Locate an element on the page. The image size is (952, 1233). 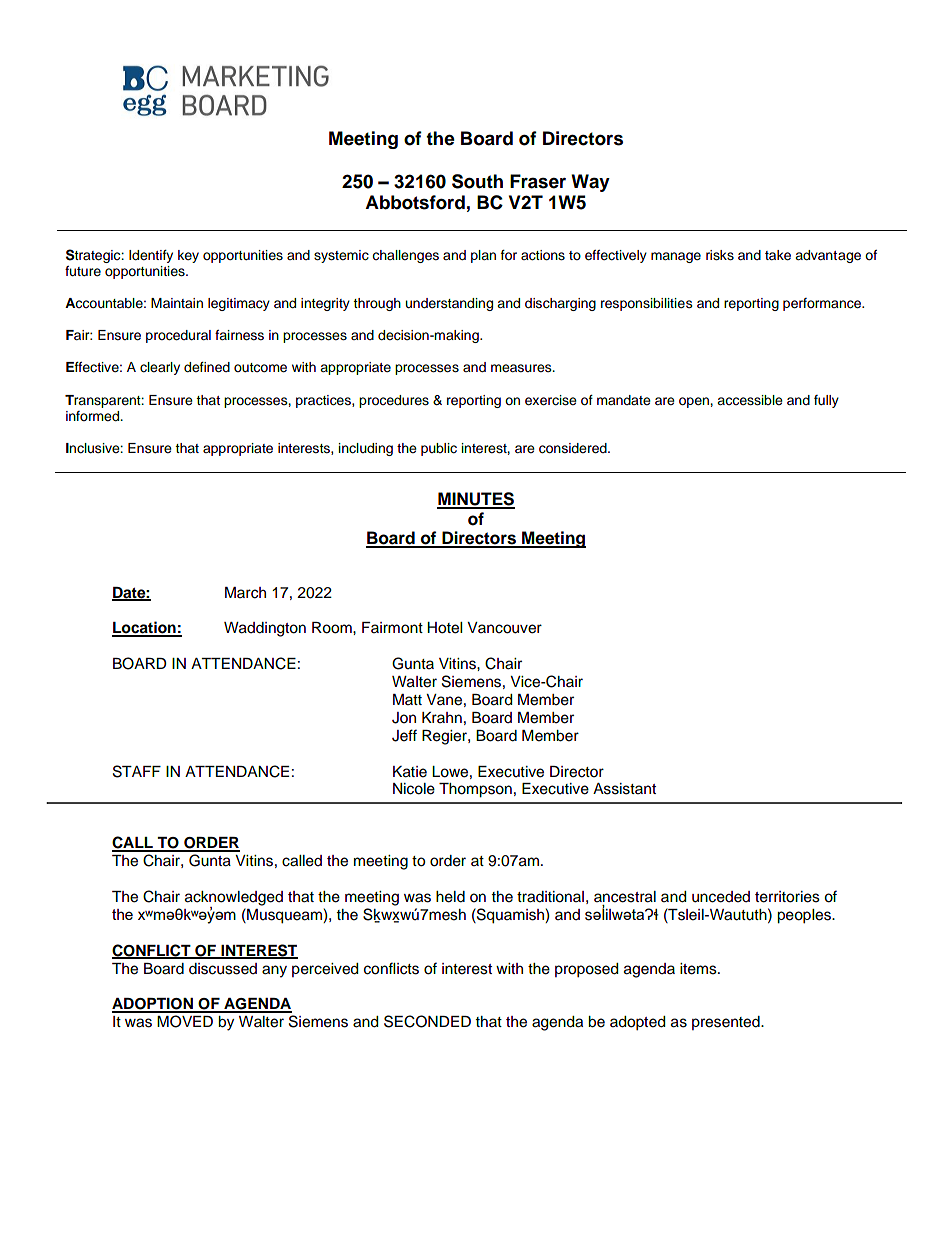
risks is located at coordinates (720, 255).
